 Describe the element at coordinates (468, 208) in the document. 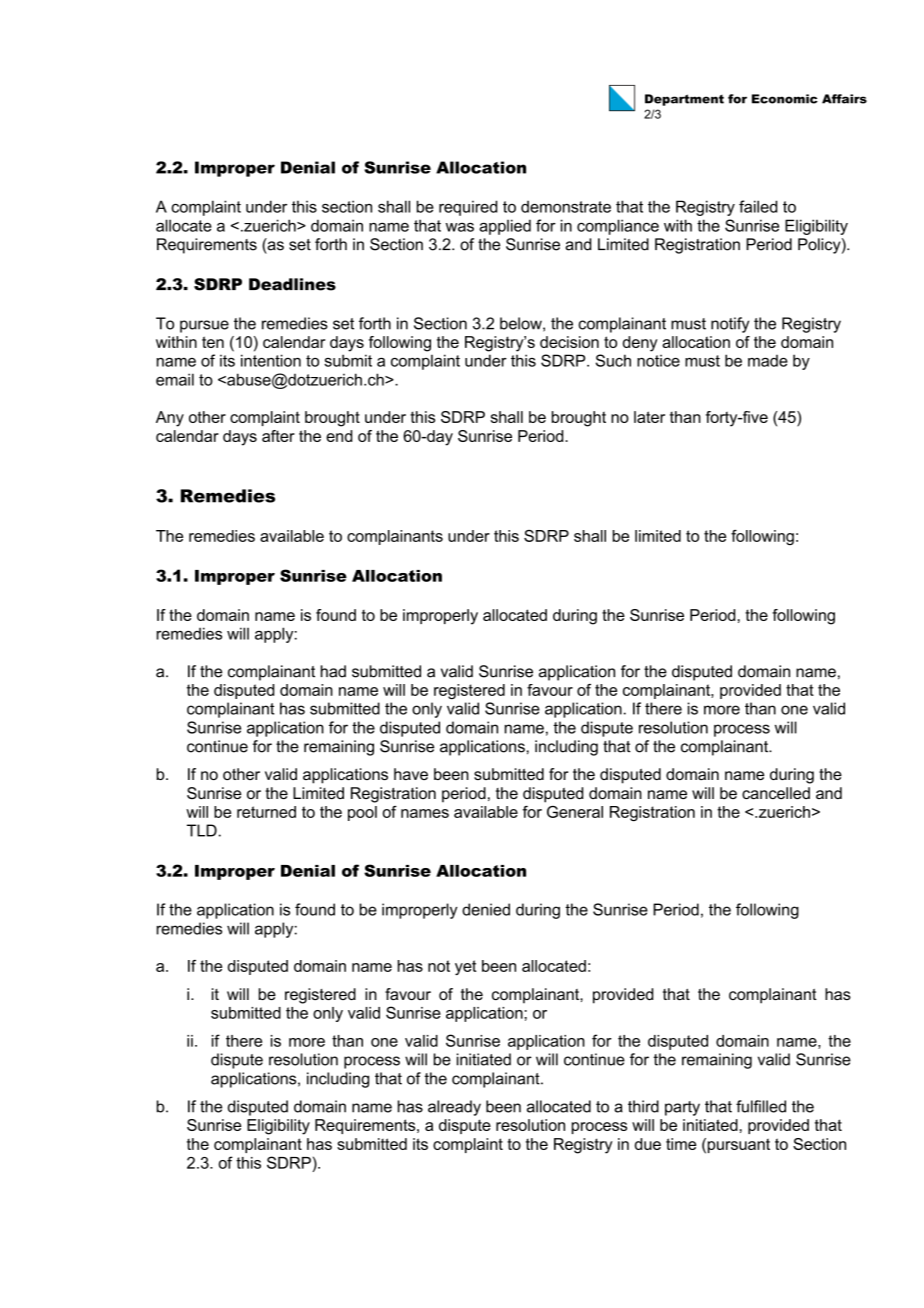

I see `required` at that location.
